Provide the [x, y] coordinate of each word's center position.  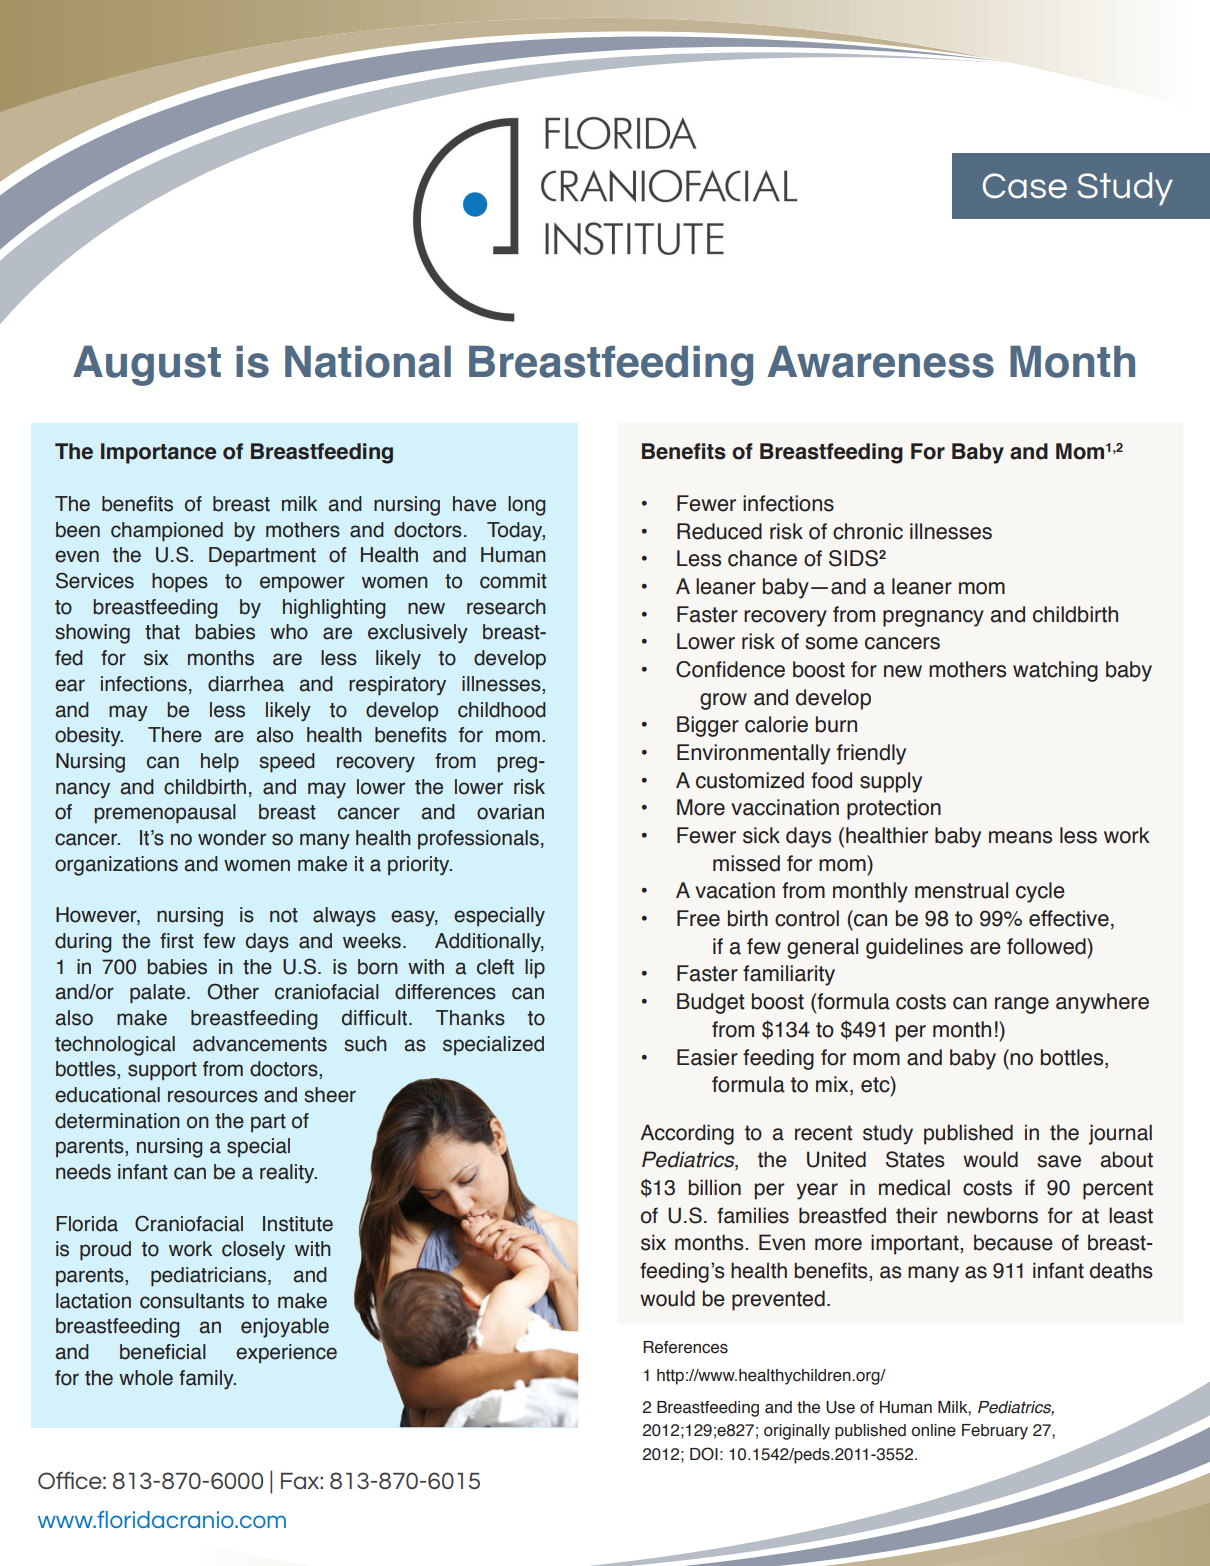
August [147, 366]
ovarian [510, 812]
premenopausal [165, 814]
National [368, 362]
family [207, 1379]
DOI [704, 1454]
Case [1025, 185]
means [1020, 837]
